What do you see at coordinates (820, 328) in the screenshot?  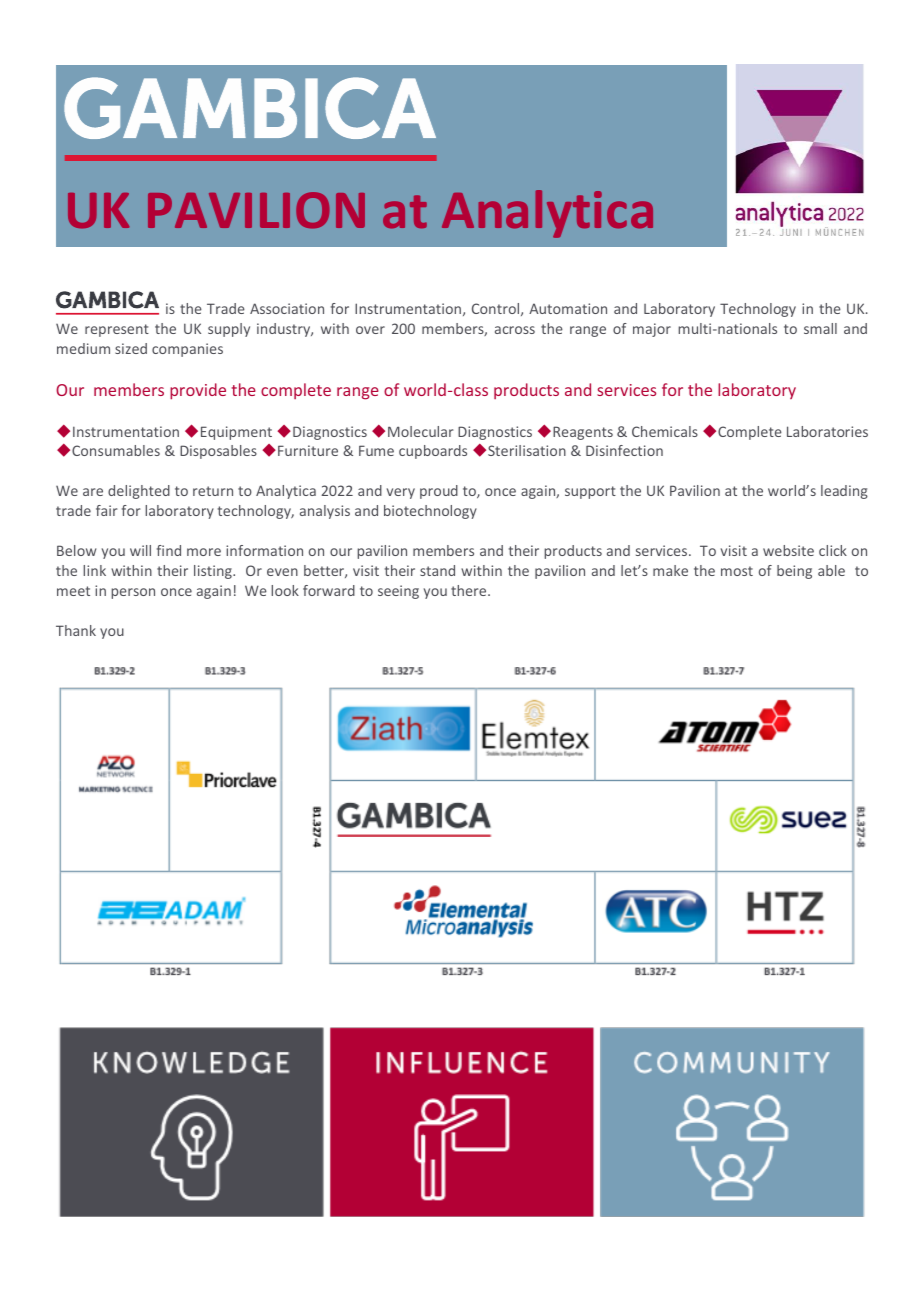 I see `small` at bounding box center [820, 328].
